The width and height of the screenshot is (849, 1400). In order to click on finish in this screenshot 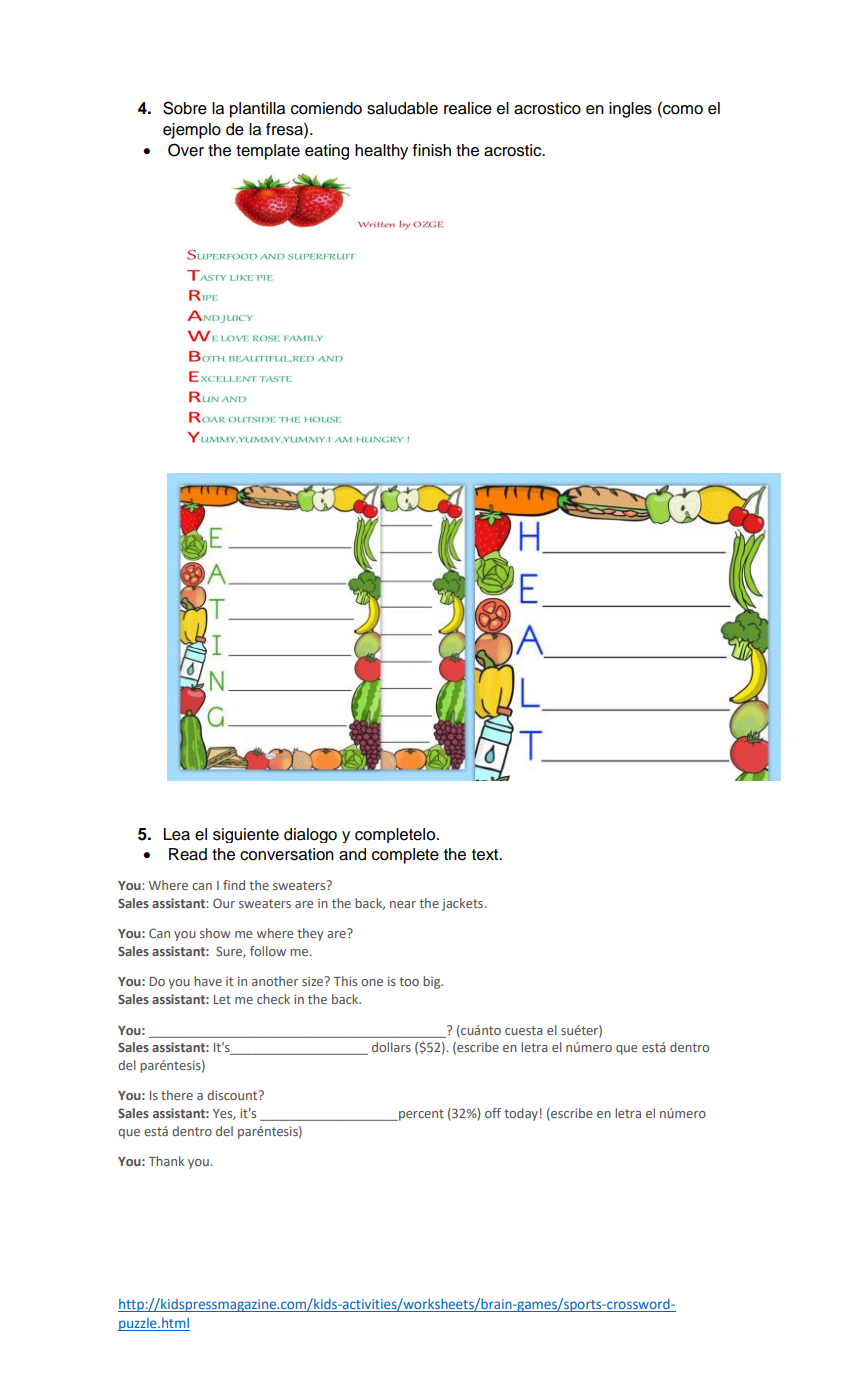, I will do `click(432, 150)`.
